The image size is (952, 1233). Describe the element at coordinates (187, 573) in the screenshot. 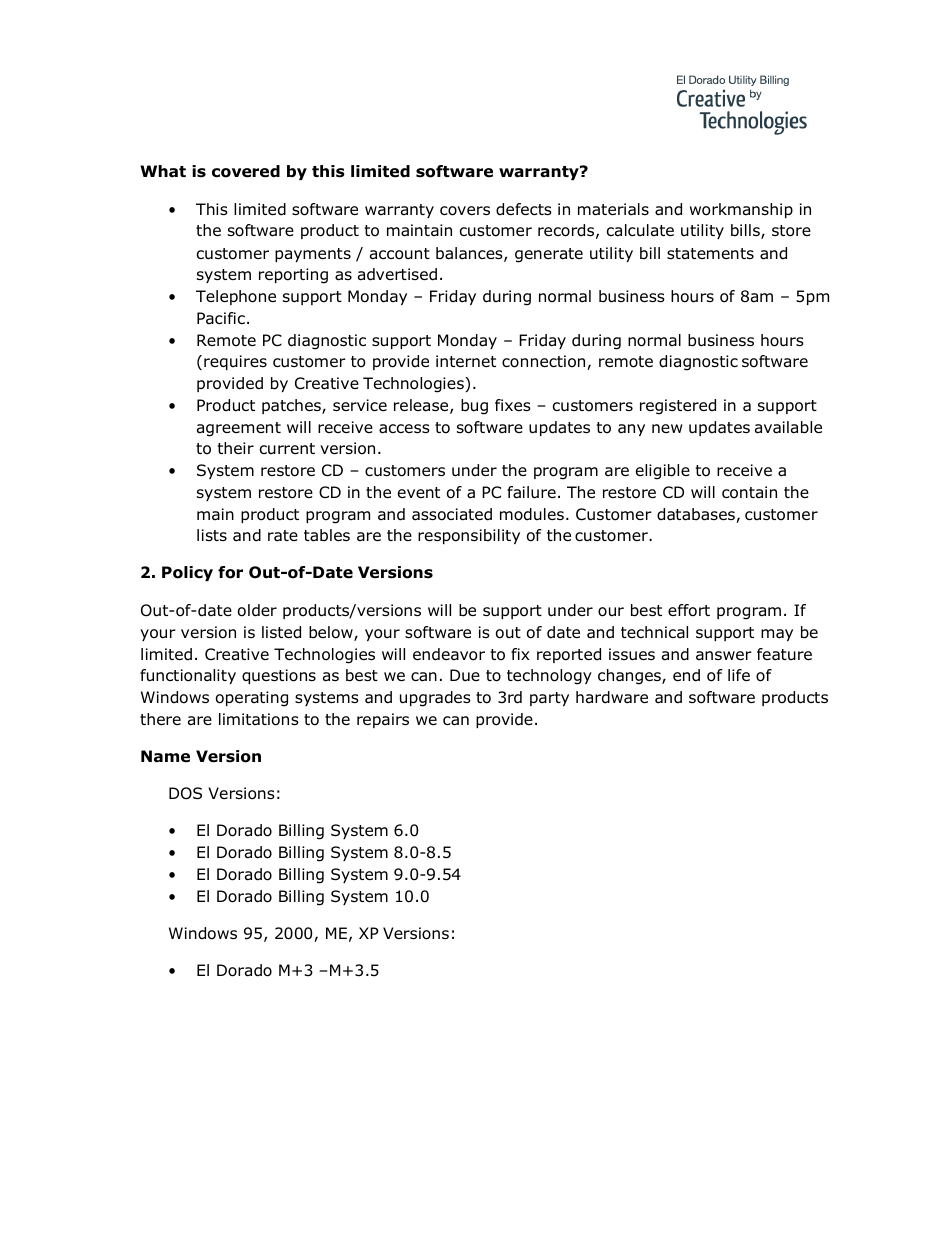

I see `Policy` at that location.
